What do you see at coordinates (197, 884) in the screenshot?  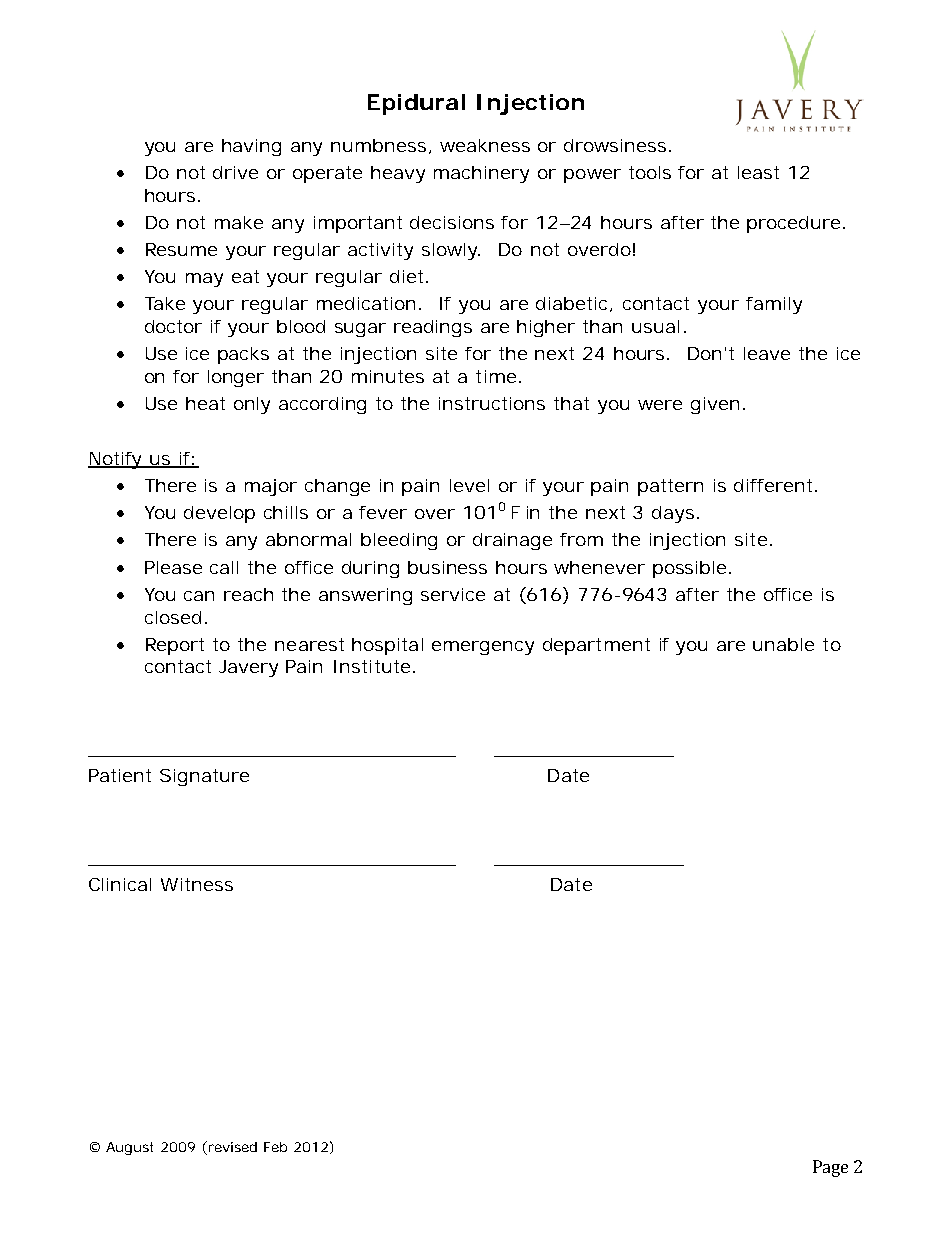 I see `Witness` at bounding box center [197, 884].
